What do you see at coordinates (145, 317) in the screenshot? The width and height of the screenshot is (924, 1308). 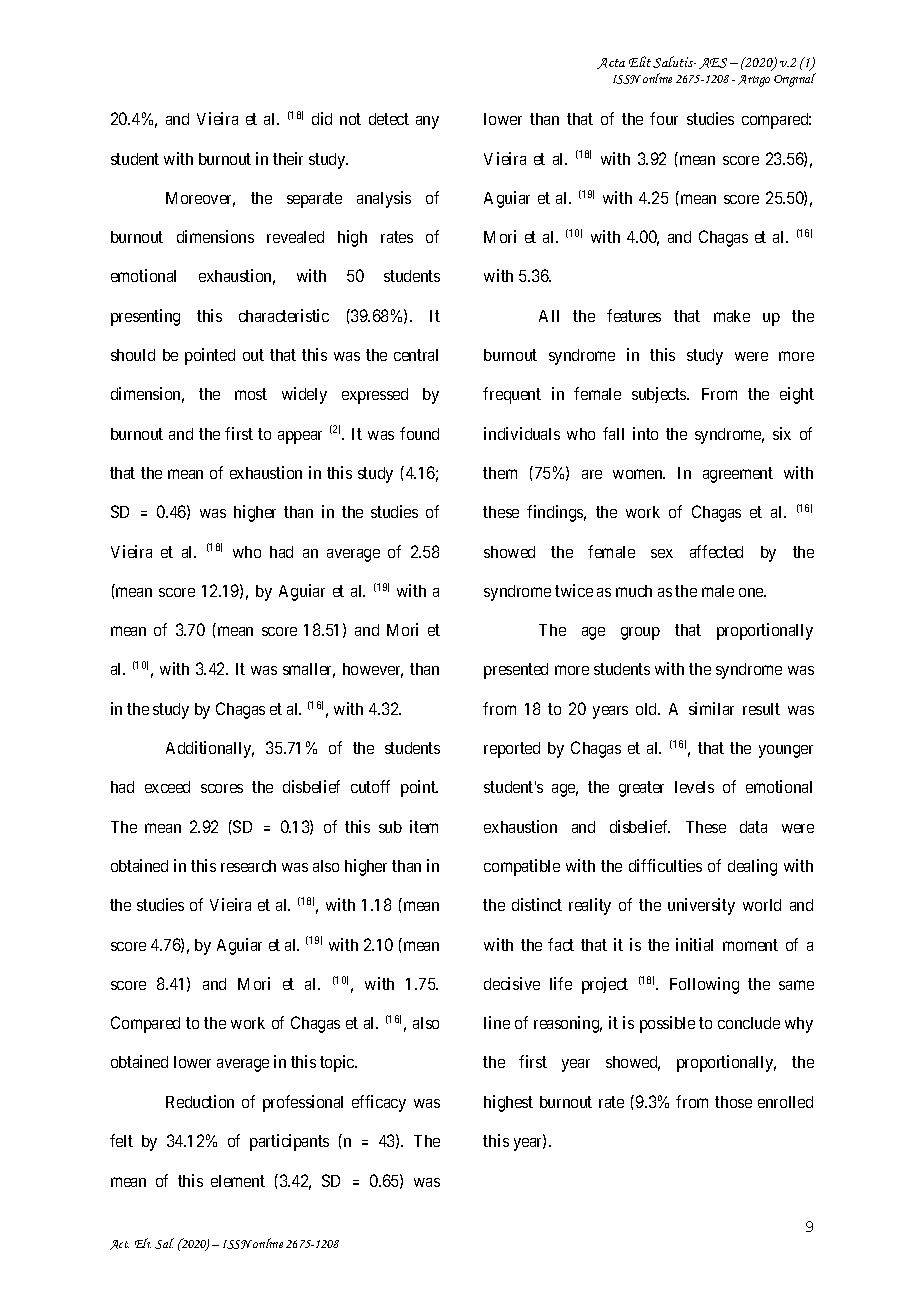 I see `presenting` at bounding box center [145, 317].
